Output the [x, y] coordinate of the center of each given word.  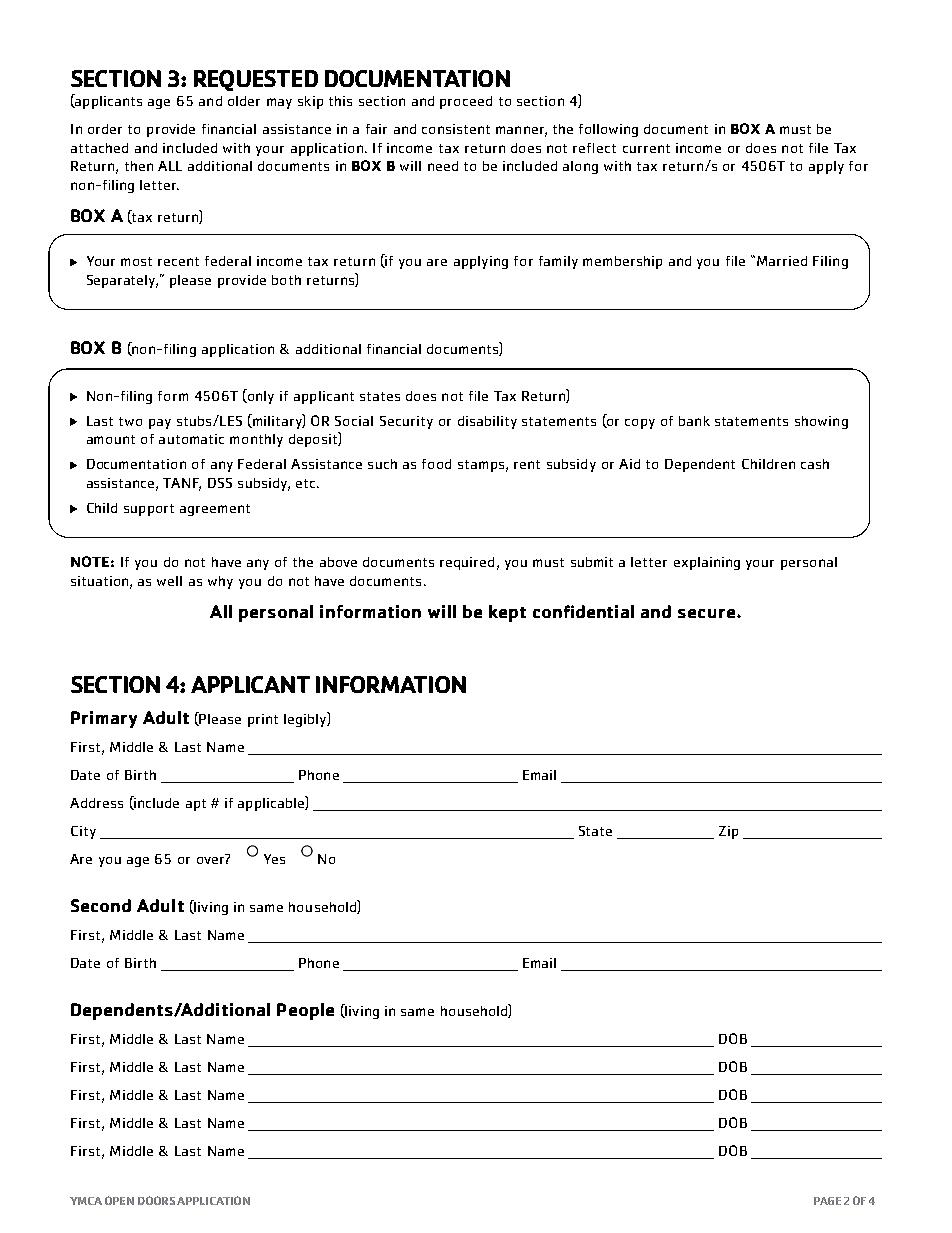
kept [507, 613]
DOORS [156, 1200]
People [305, 1011]
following [608, 130]
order [105, 129]
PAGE [827, 1201]
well [169, 581]
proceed [466, 102]
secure [706, 613]
